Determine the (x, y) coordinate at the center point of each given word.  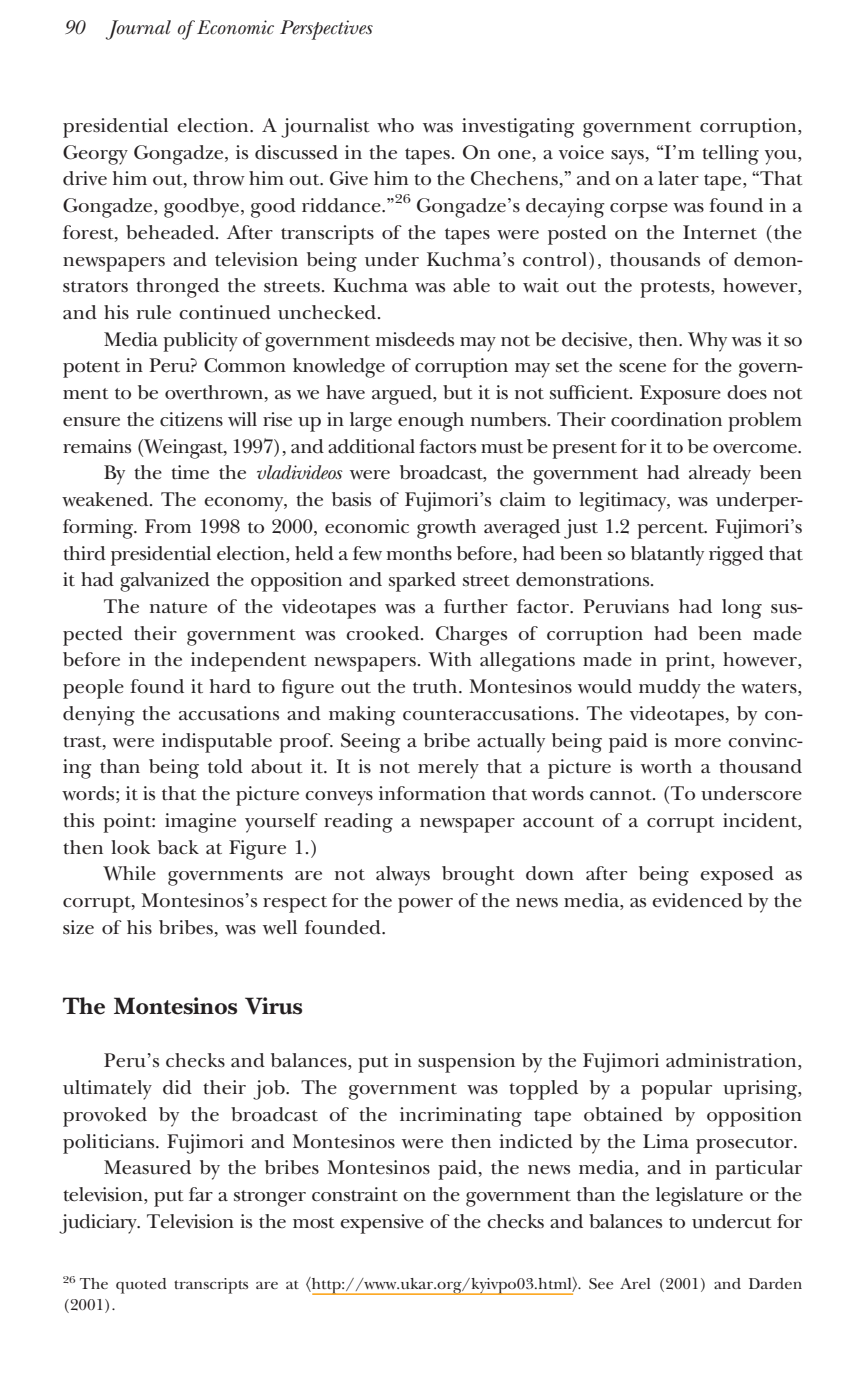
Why (707, 342)
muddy (670, 689)
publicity (200, 342)
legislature (699, 1197)
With (450, 659)
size (78, 927)
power (425, 905)
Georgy (95, 155)
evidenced (697, 900)
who (395, 125)
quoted (141, 1286)
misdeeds (414, 339)
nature (178, 608)
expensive (382, 1224)
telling (730, 155)
